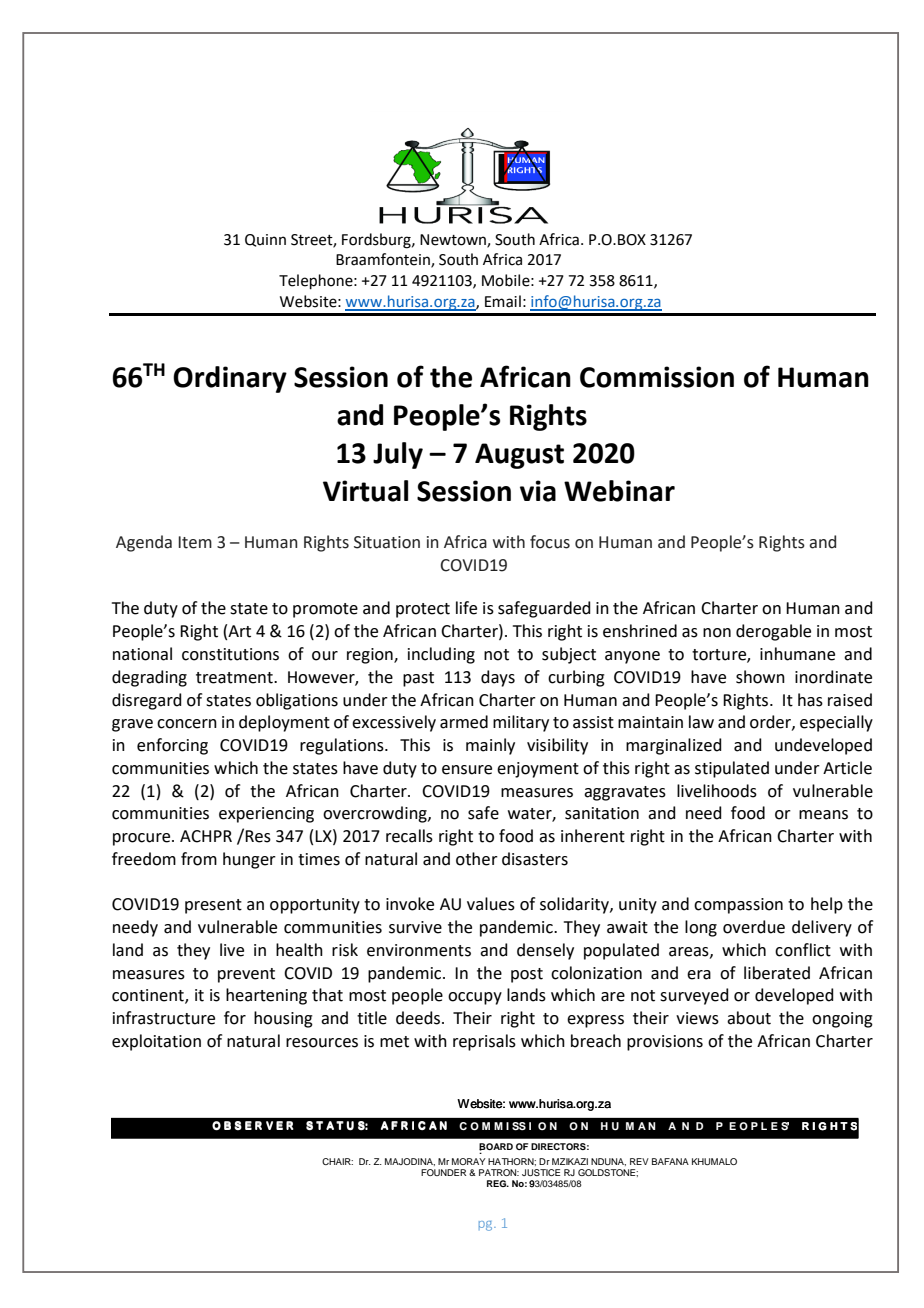 The height and width of the screenshot is (1308, 924). What do you see at coordinates (760, 677) in the screenshot?
I see `shown` at bounding box center [760, 677].
